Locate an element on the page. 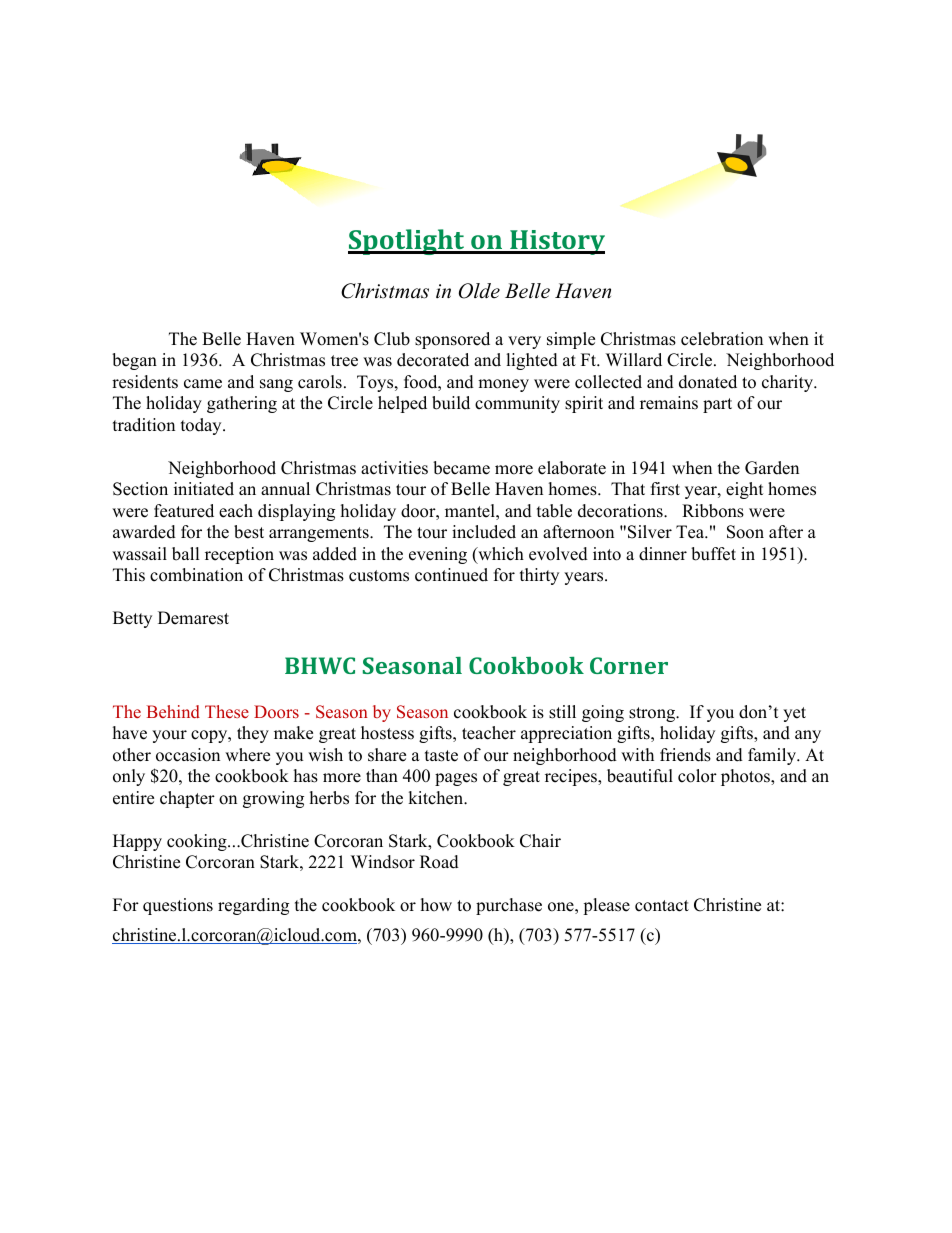  Olde is located at coordinates (479, 291).
